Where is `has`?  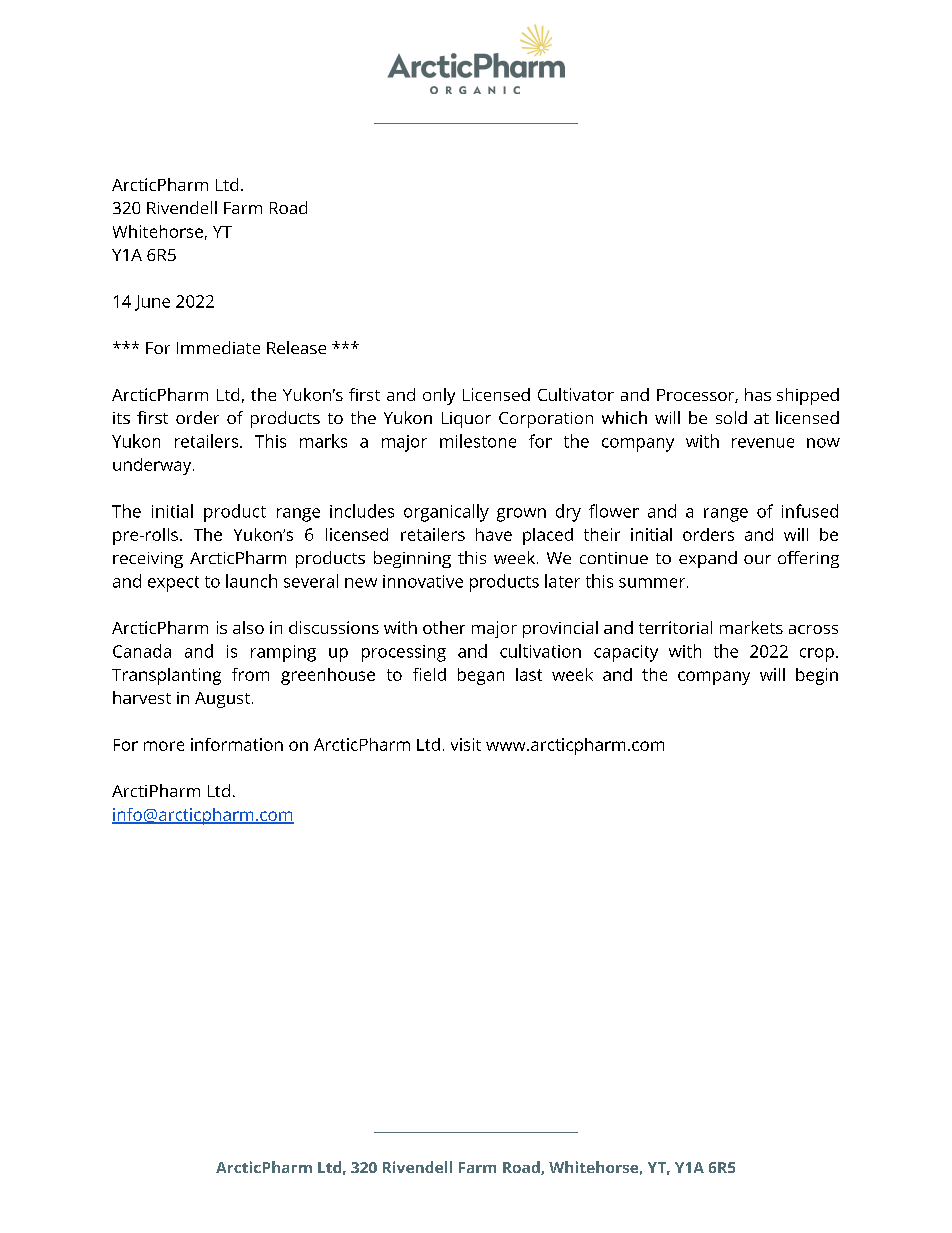
has is located at coordinates (758, 394).
